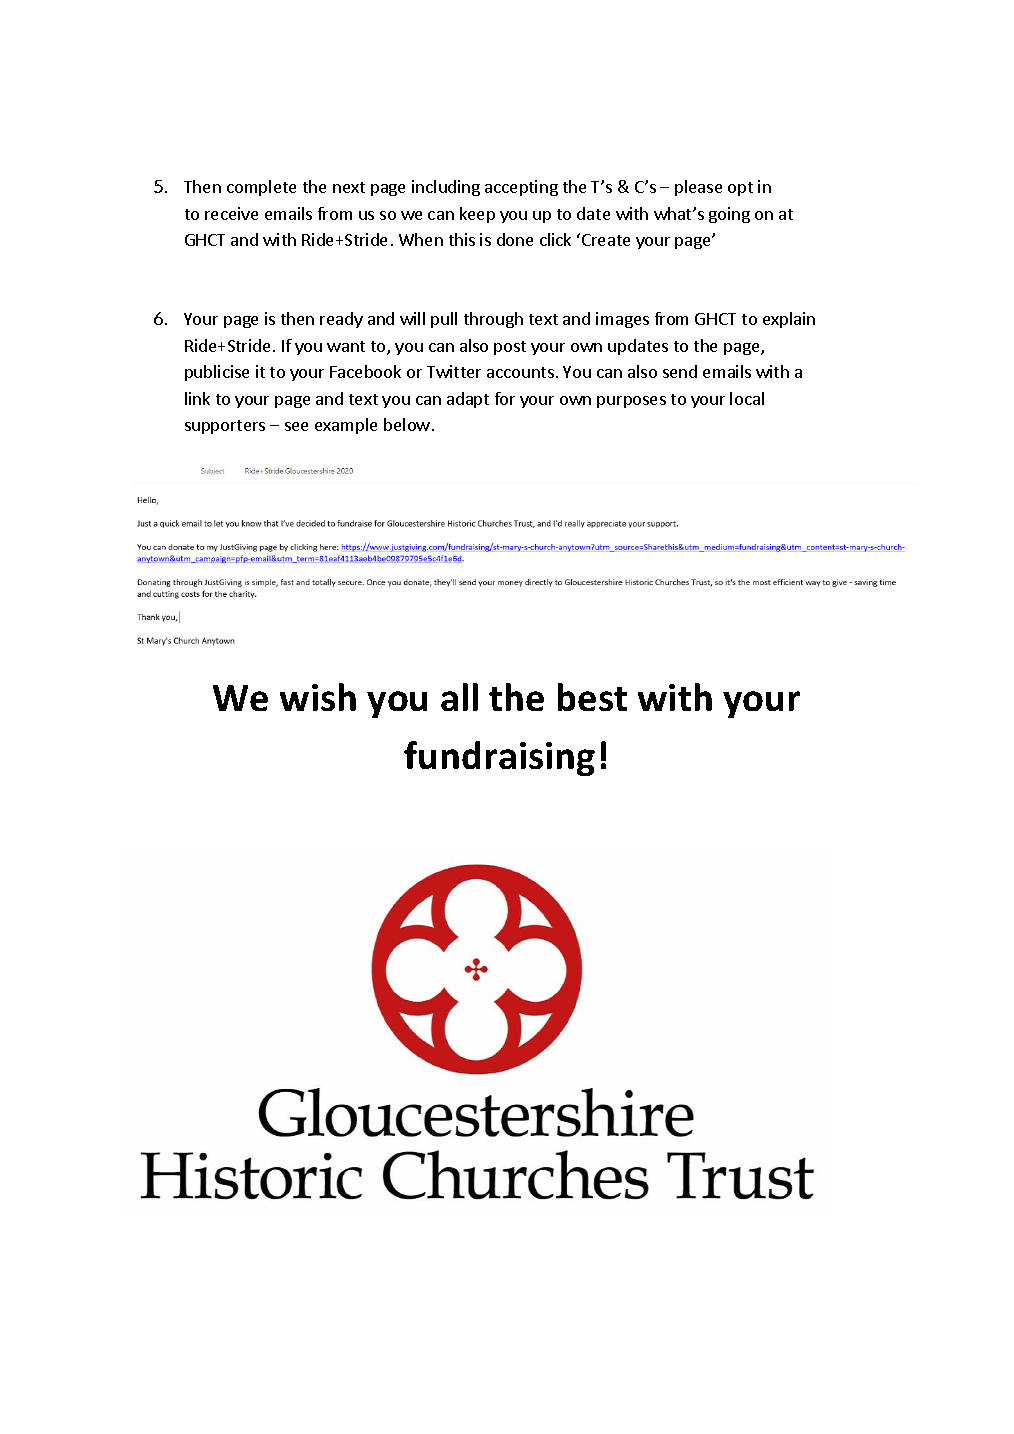  Describe the element at coordinates (296, 426) in the document. I see `see` at that location.
